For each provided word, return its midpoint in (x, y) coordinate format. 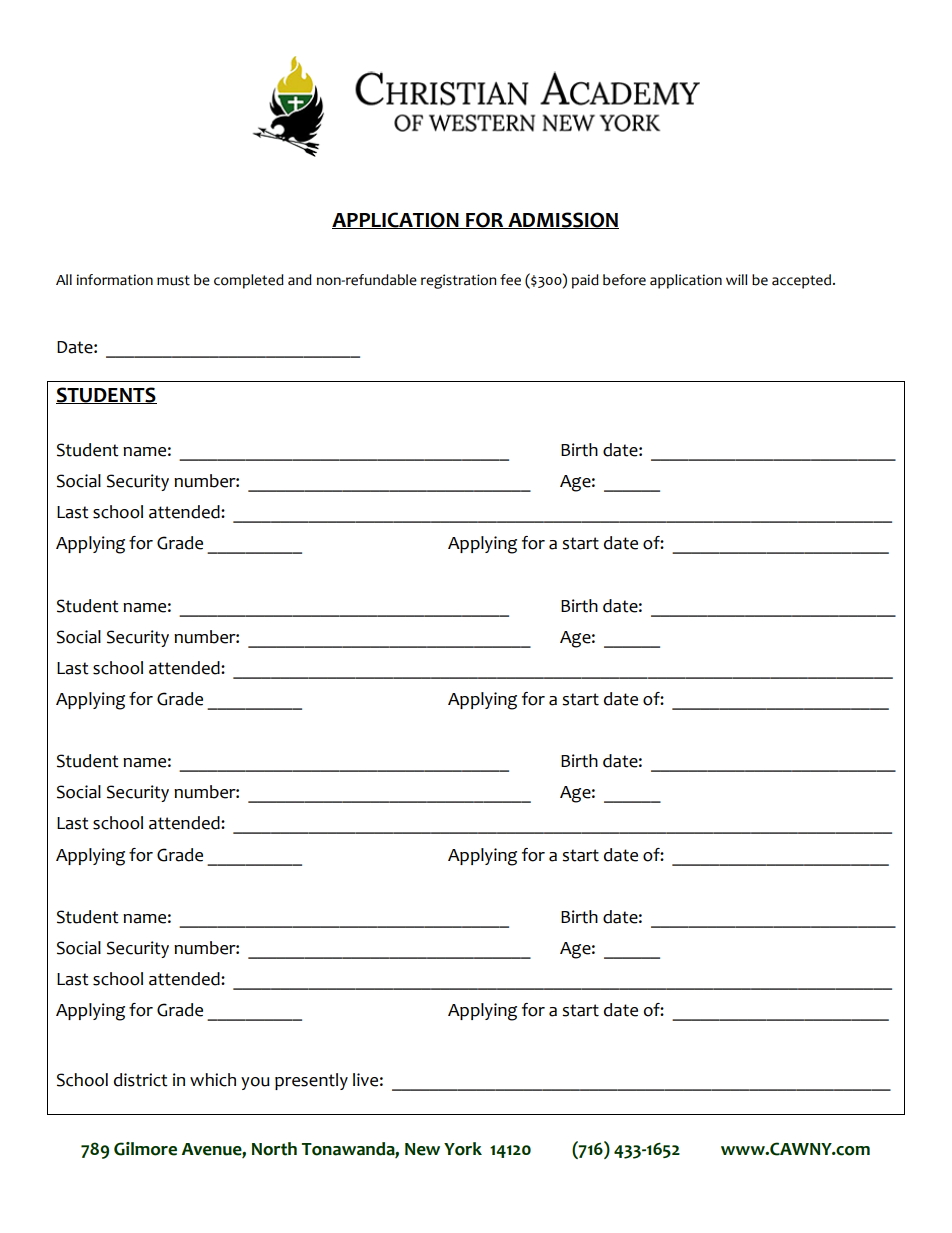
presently (311, 1081)
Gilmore (145, 1149)
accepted (803, 281)
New (422, 1149)
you (255, 1083)
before (624, 280)
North (274, 1149)
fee (510, 280)
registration (458, 281)
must (173, 280)
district (141, 1080)
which (213, 1080)
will (737, 279)
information (115, 280)
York (463, 1149)
